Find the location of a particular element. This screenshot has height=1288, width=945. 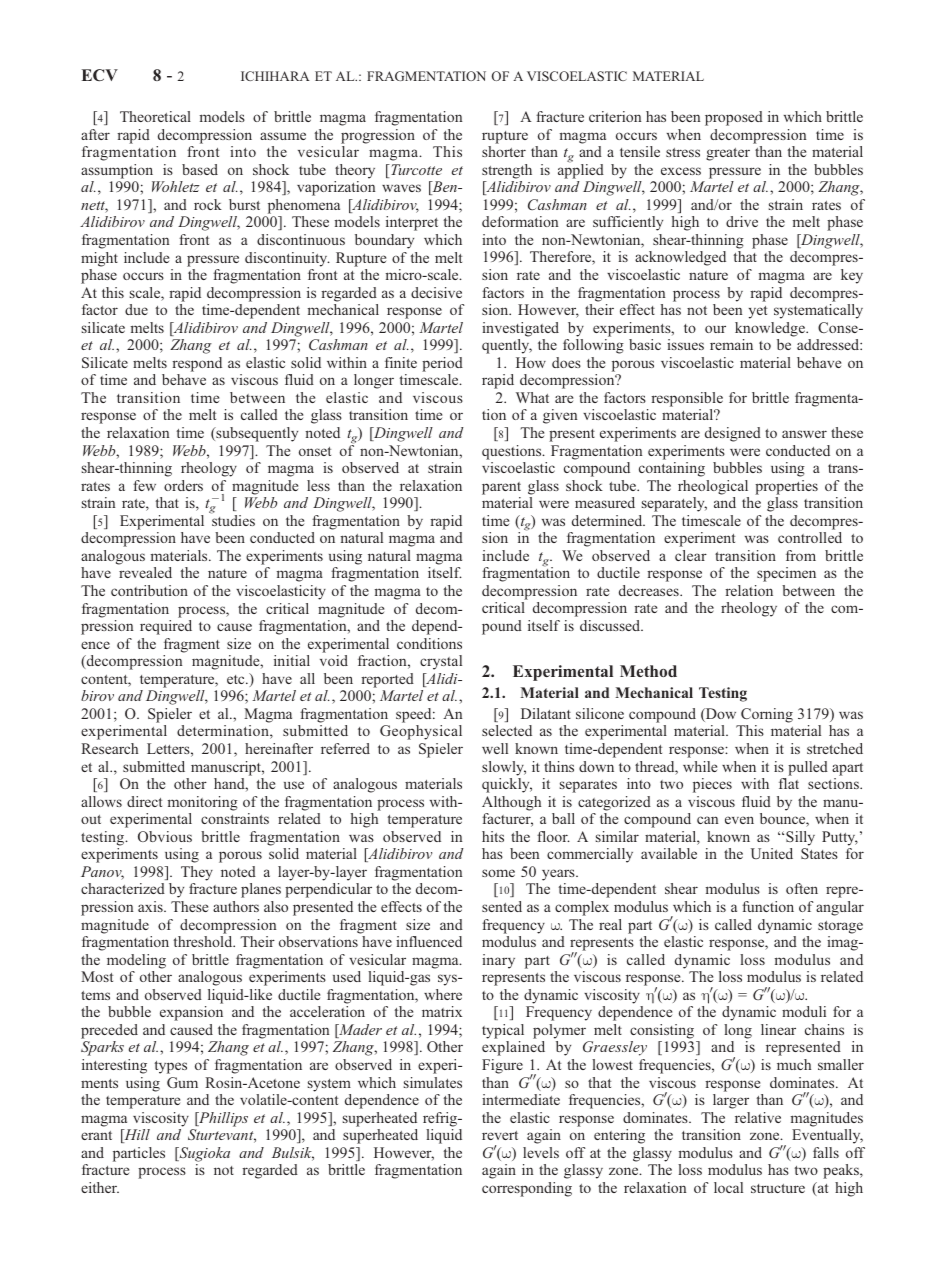

initial is located at coordinates (292, 660).
